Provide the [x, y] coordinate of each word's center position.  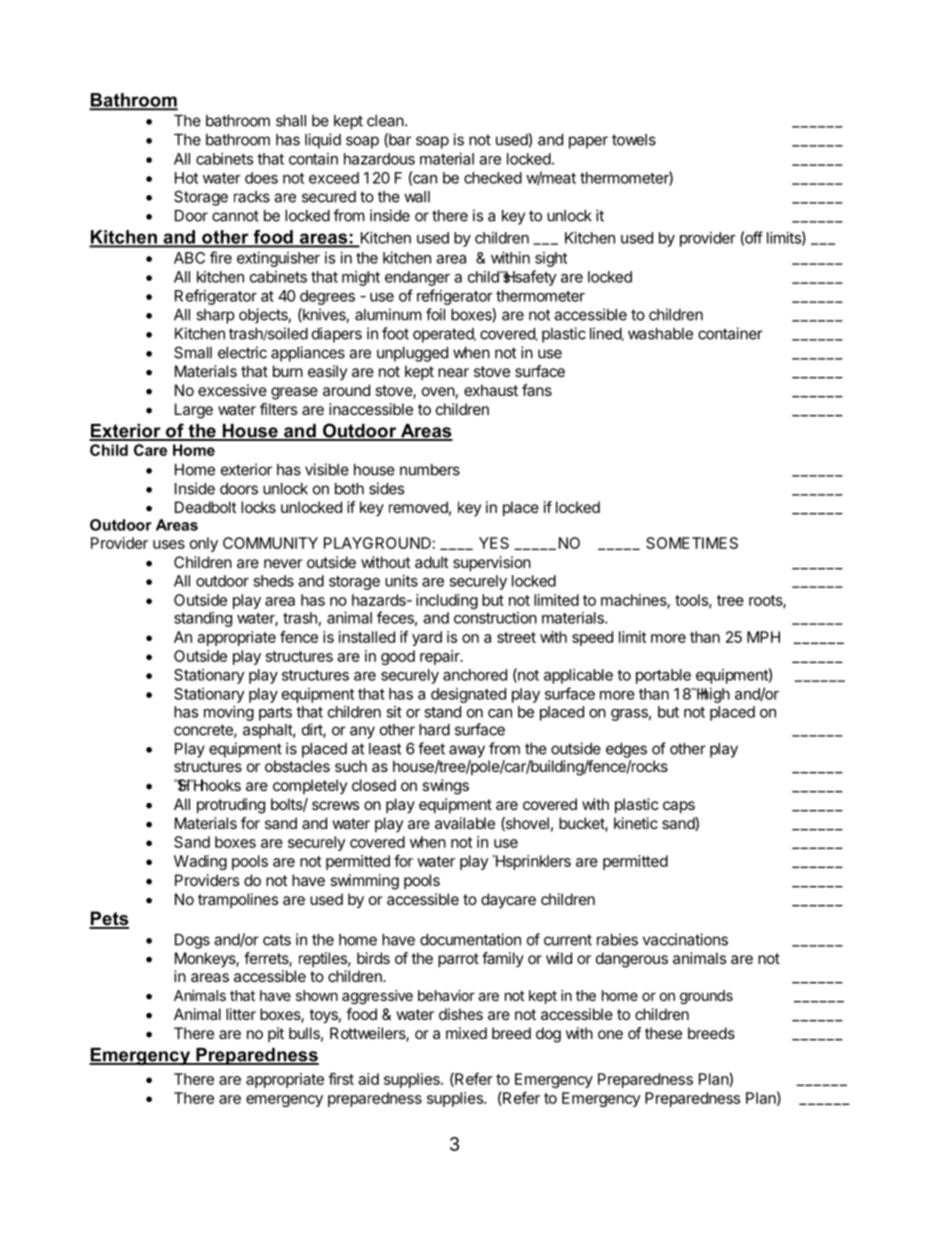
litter [241, 1014]
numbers [430, 470]
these [663, 1033]
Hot [186, 178]
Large [194, 411]
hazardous [379, 159]
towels [634, 140]
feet [431, 748]
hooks [219, 785]
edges [626, 750]
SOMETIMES [692, 543]
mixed [466, 1033]
